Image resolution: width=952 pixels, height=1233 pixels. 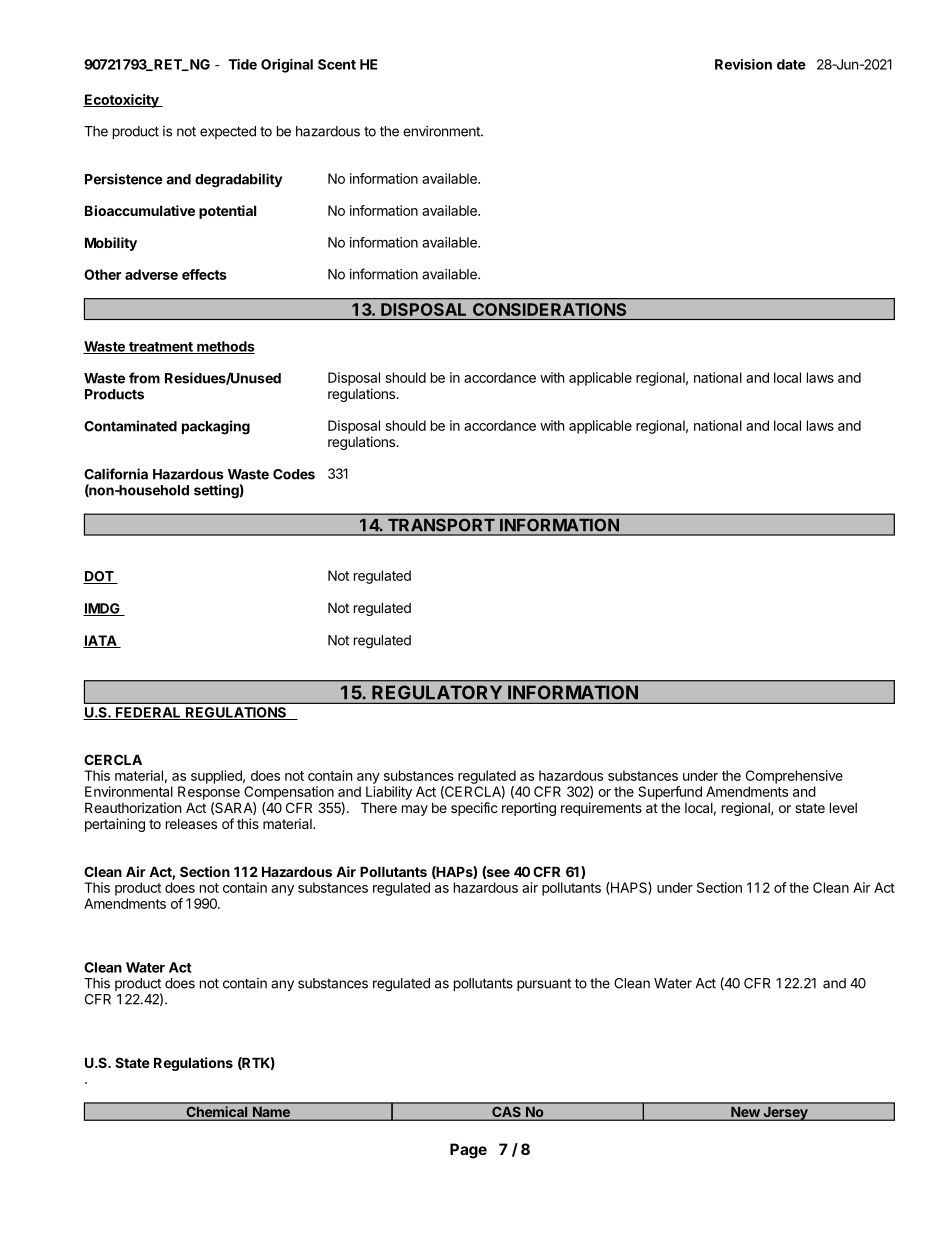 I want to click on expected, so click(x=228, y=132).
